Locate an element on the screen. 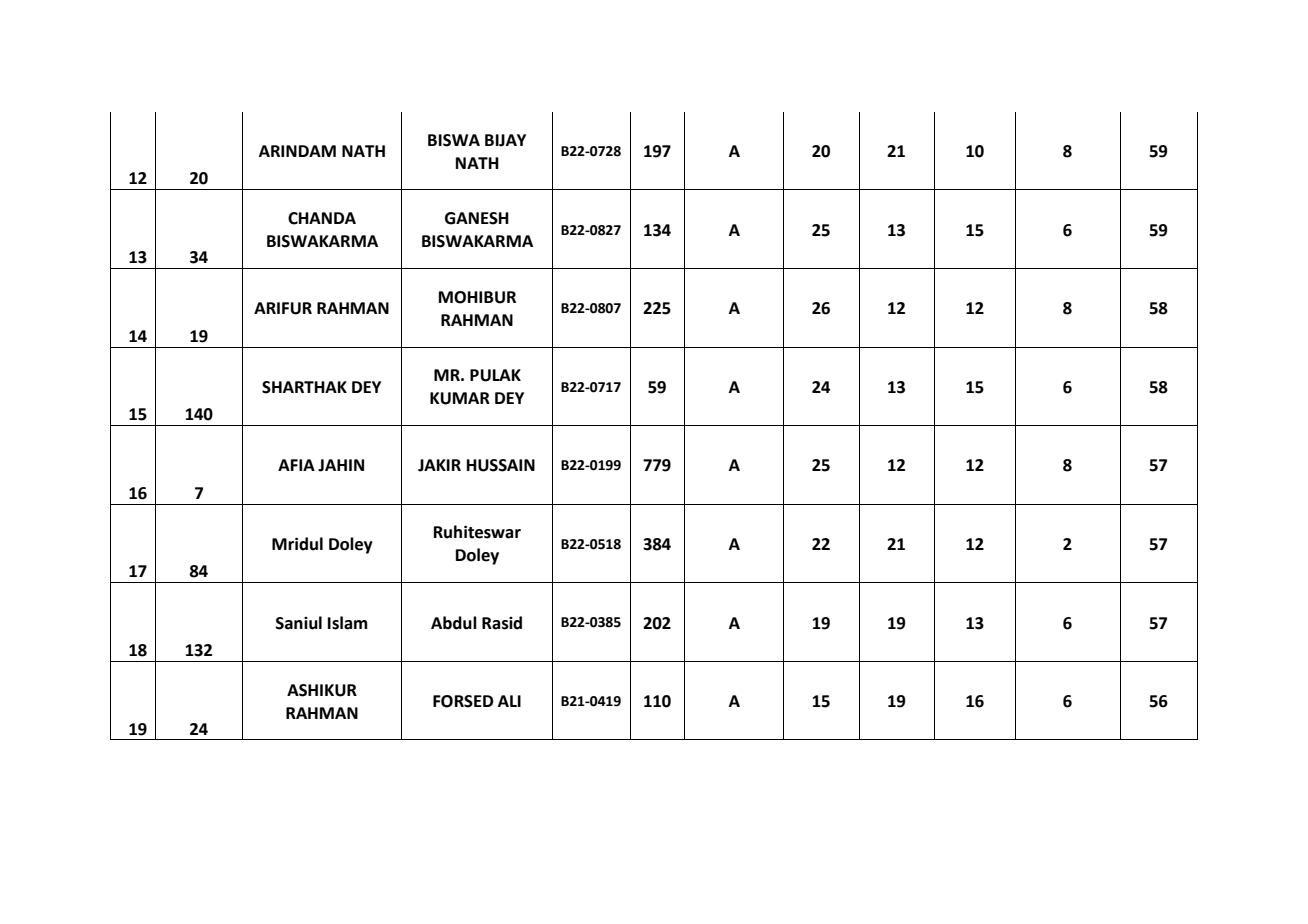 Image resolution: width=1308 pixels, height=924 pixels. ALI is located at coordinates (509, 701).
